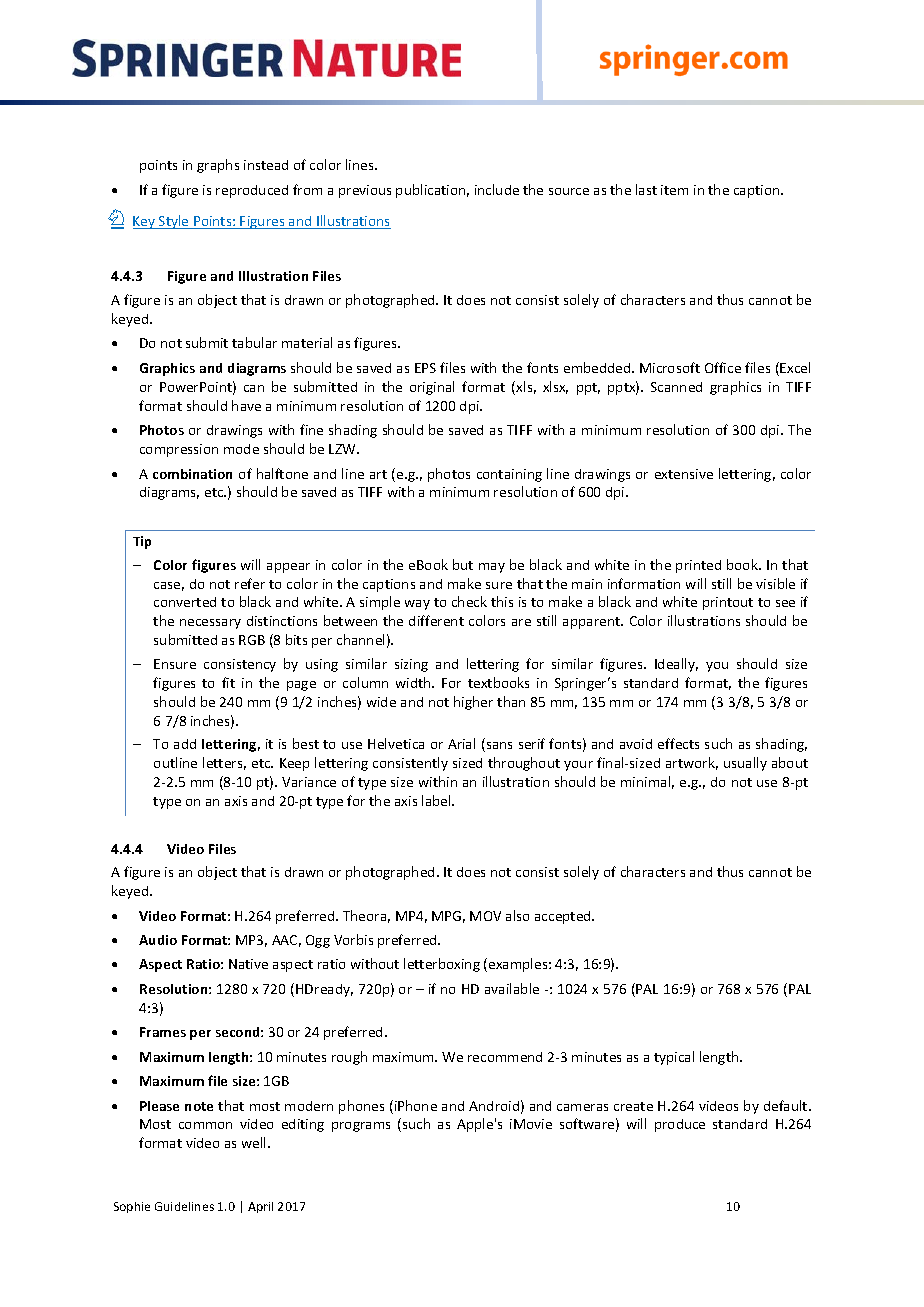 The width and height of the page is (924, 1307). I want to click on programs, so click(361, 1127).
